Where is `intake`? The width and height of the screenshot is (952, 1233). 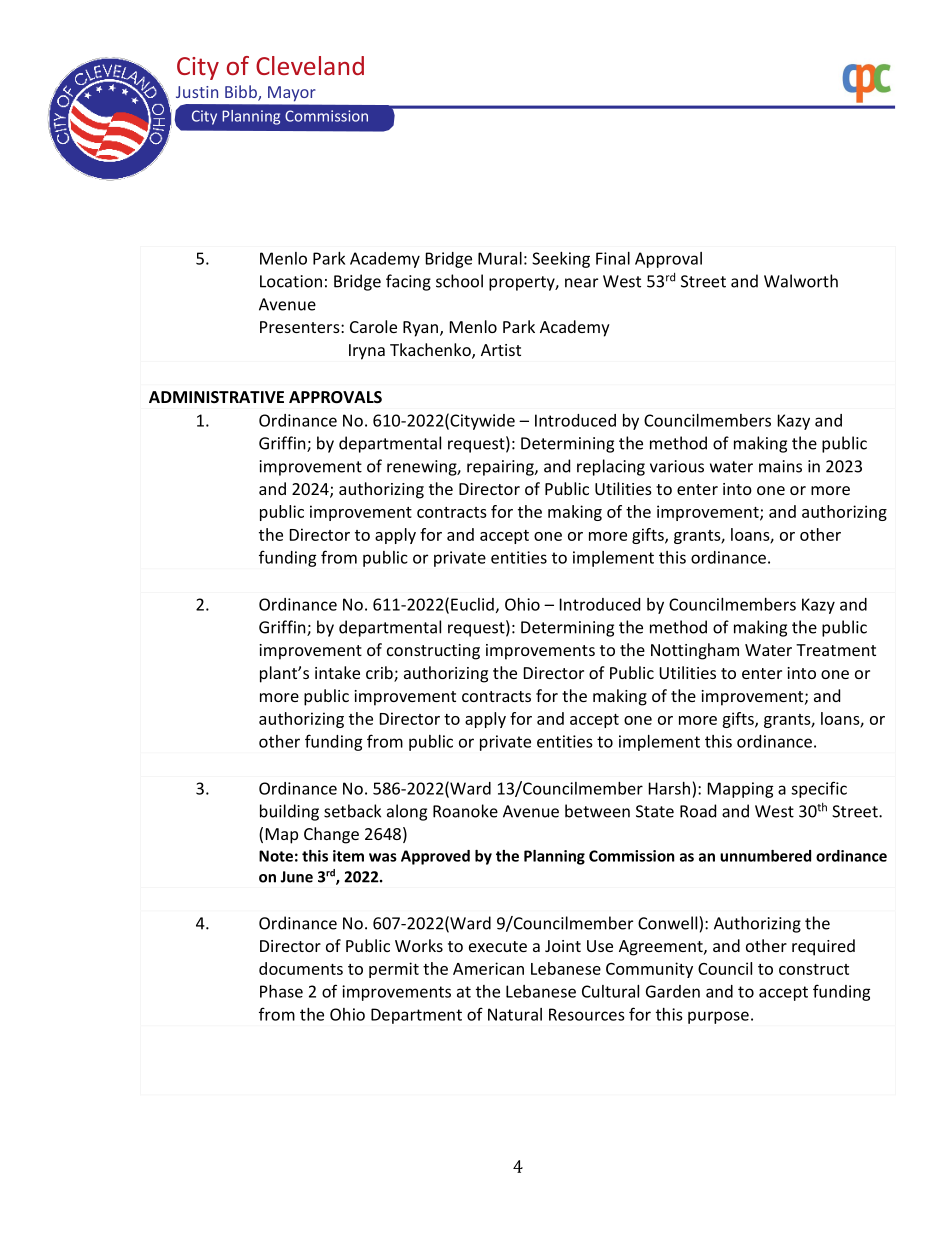 intake is located at coordinates (337, 672).
